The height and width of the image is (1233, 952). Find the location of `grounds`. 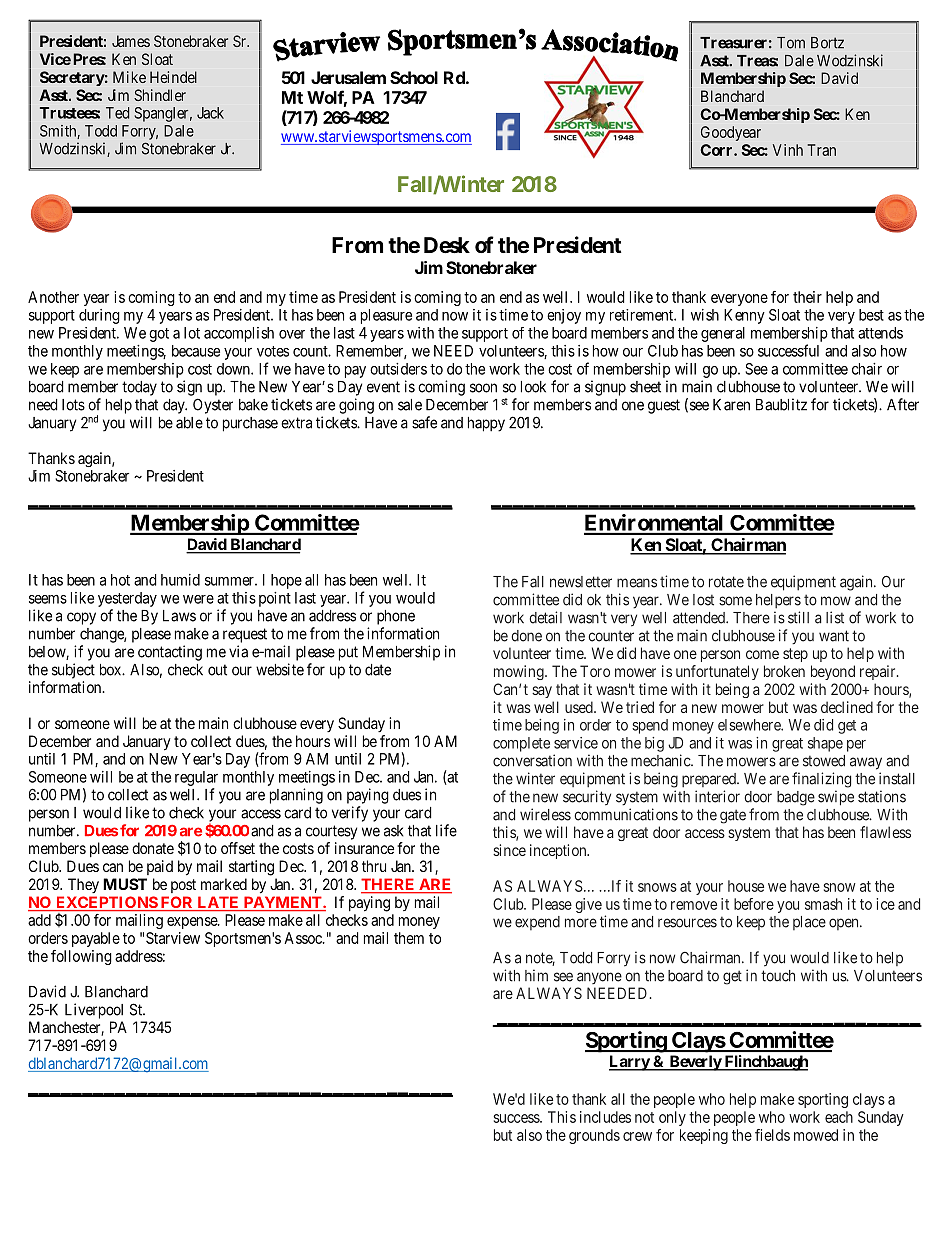

grounds is located at coordinates (594, 1136).
